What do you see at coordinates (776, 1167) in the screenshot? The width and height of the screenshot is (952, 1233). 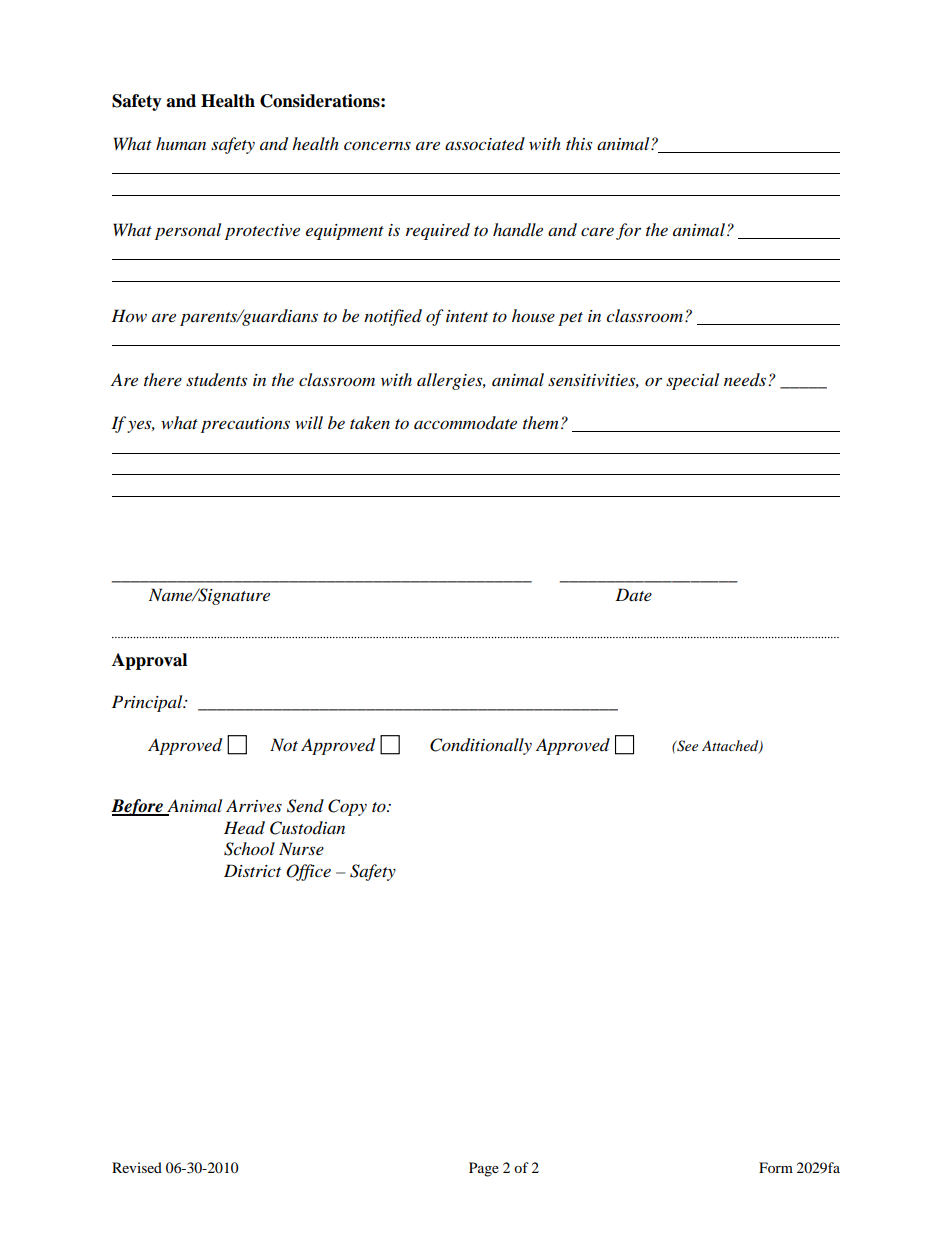 I see `Form` at bounding box center [776, 1167].
